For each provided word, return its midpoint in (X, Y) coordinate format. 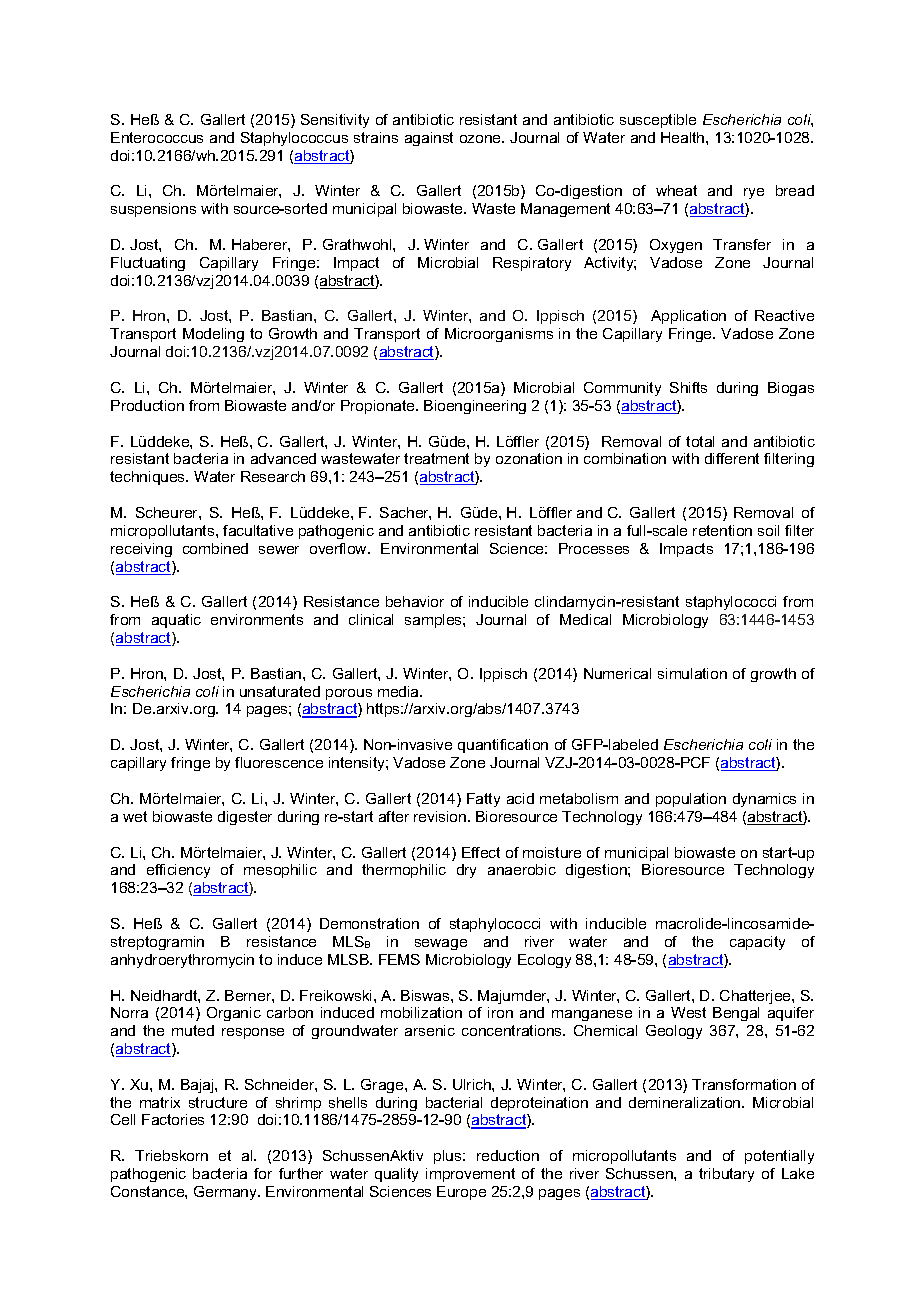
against (429, 139)
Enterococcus (157, 137)
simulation (692, 673)
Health (684, 137)
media (399, 691)
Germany (227, 1193)
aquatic (176, 621)
